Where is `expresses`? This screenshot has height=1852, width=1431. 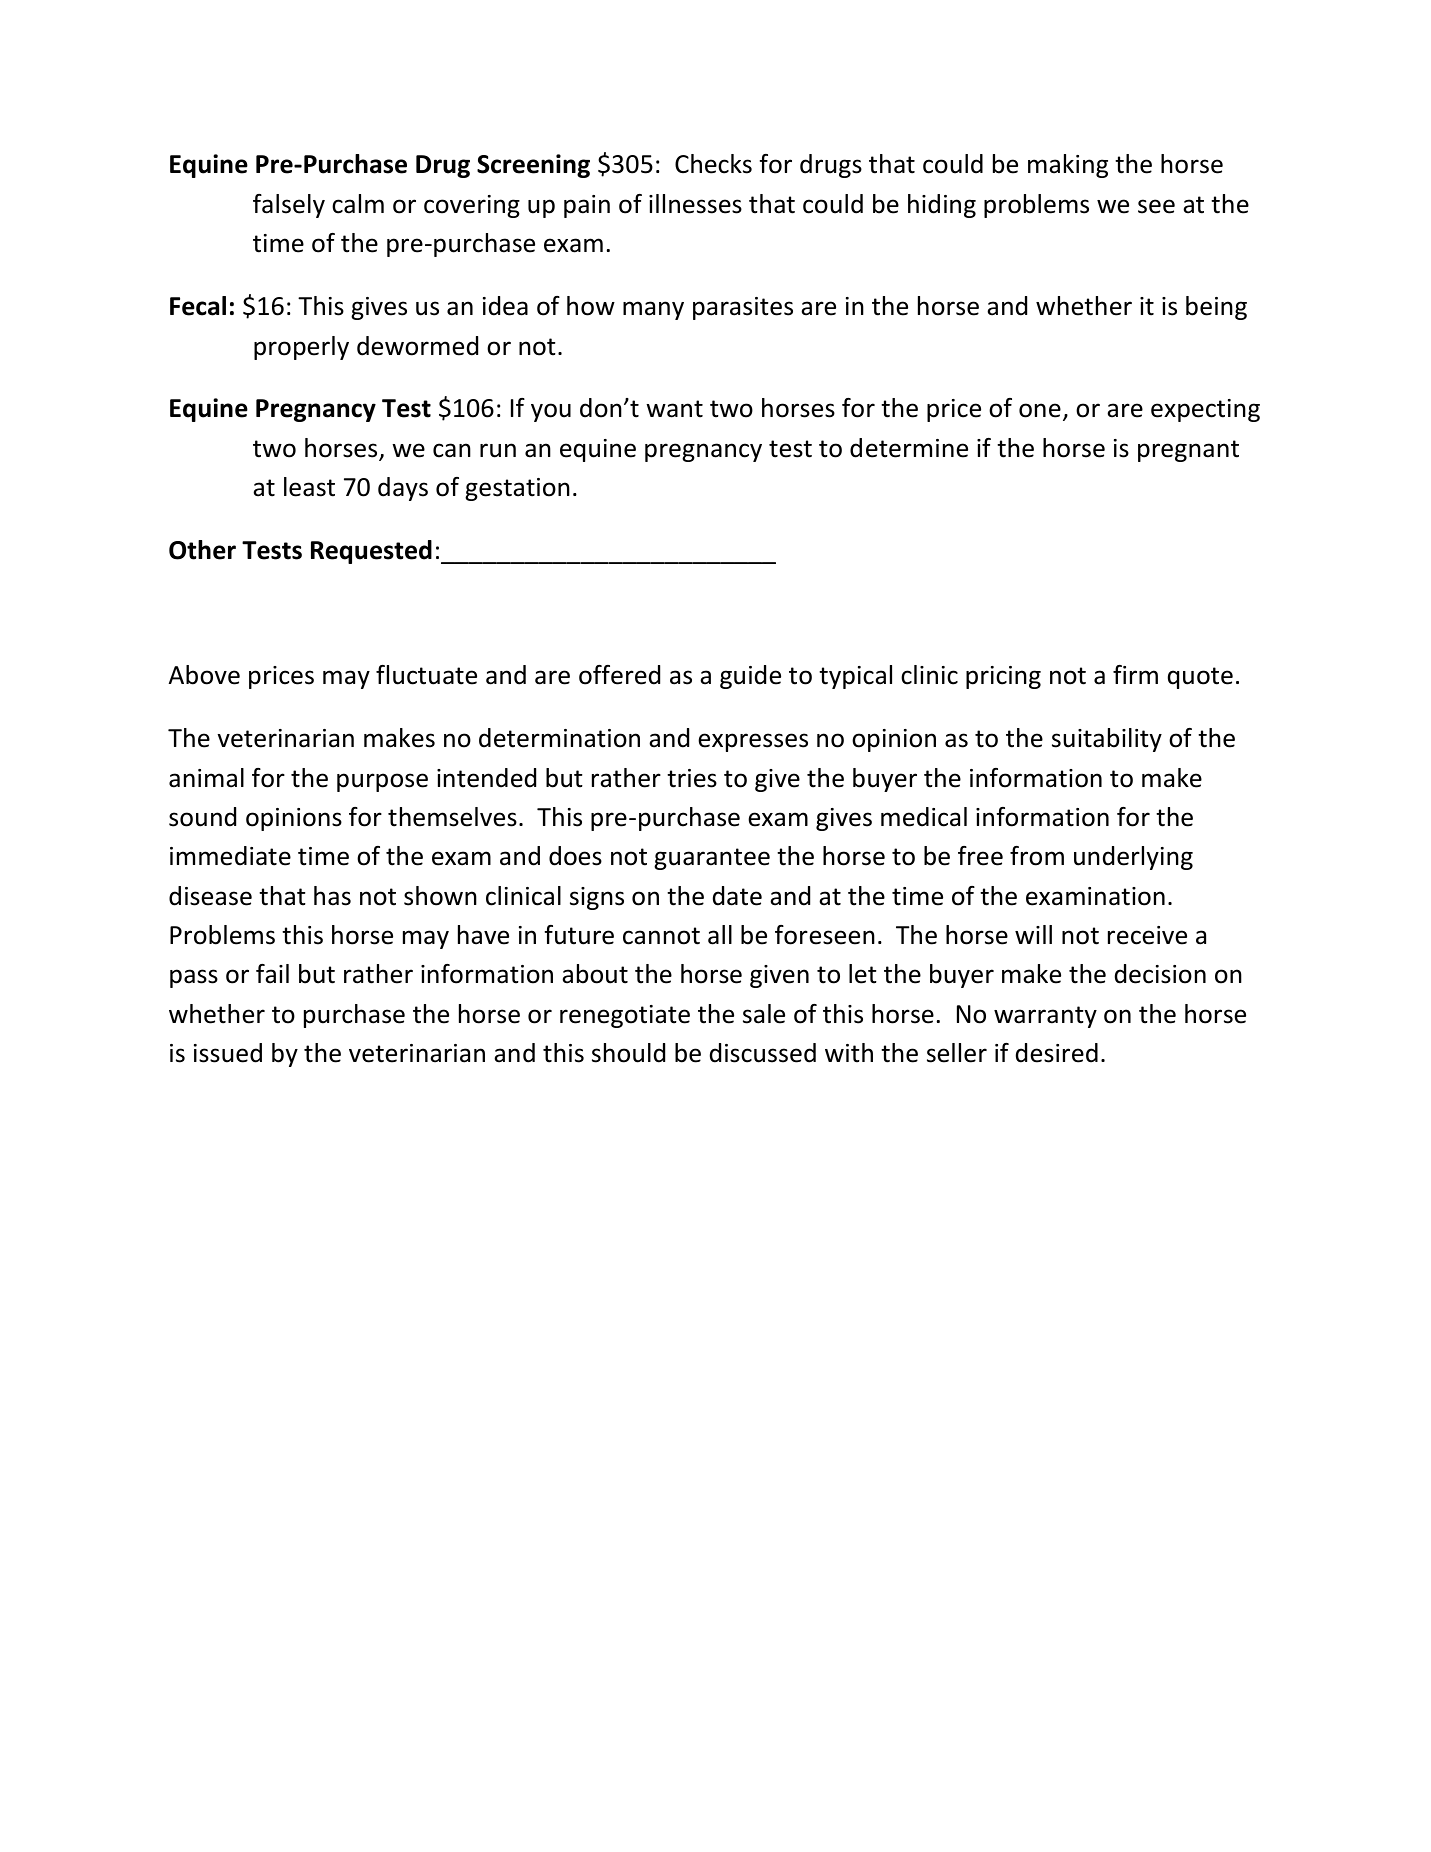 expresses is located at coordinates (753, 742).
